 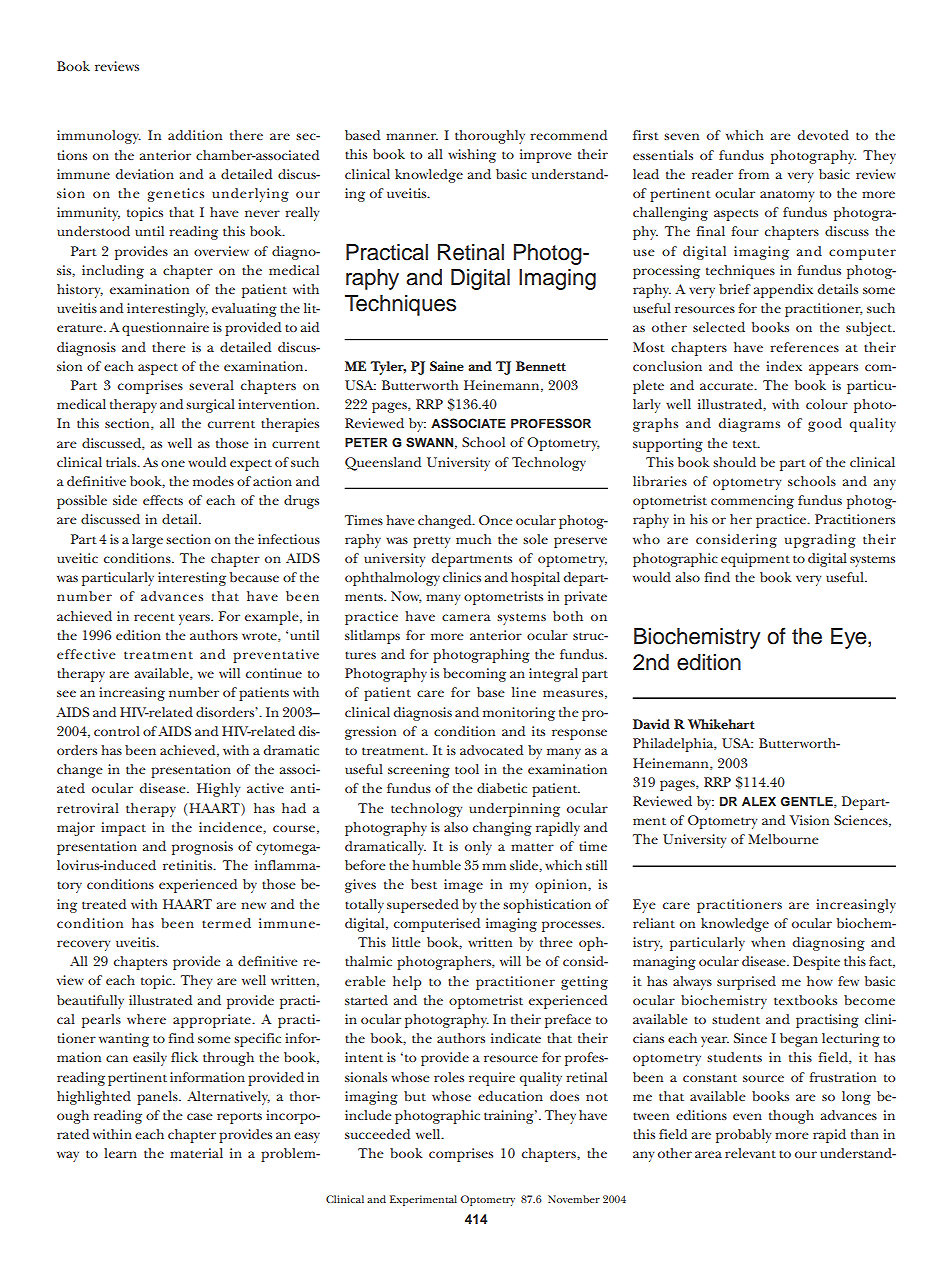 I want to click on from, so click(x=754, y=174).
